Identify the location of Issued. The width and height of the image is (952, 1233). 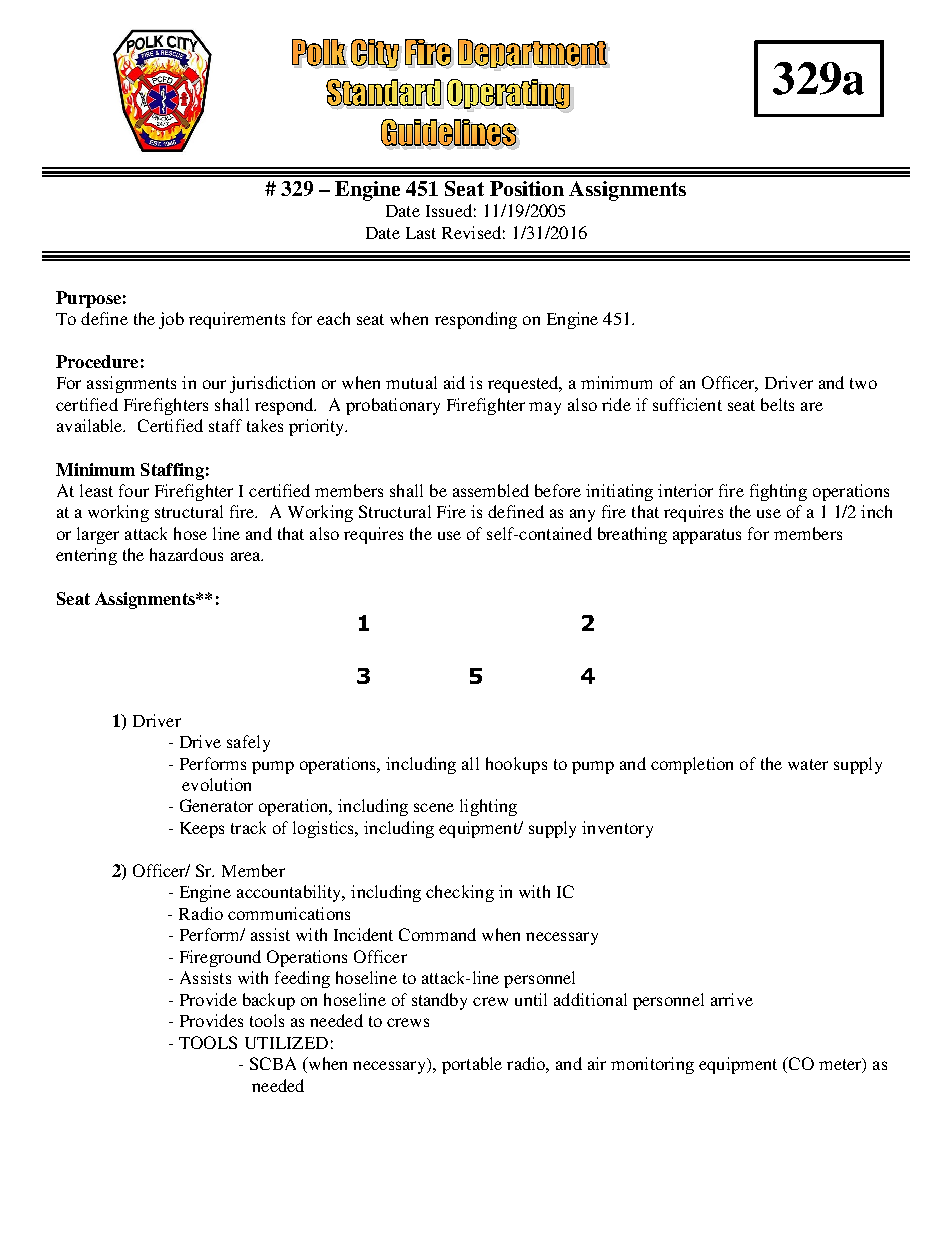
(449, 210).
